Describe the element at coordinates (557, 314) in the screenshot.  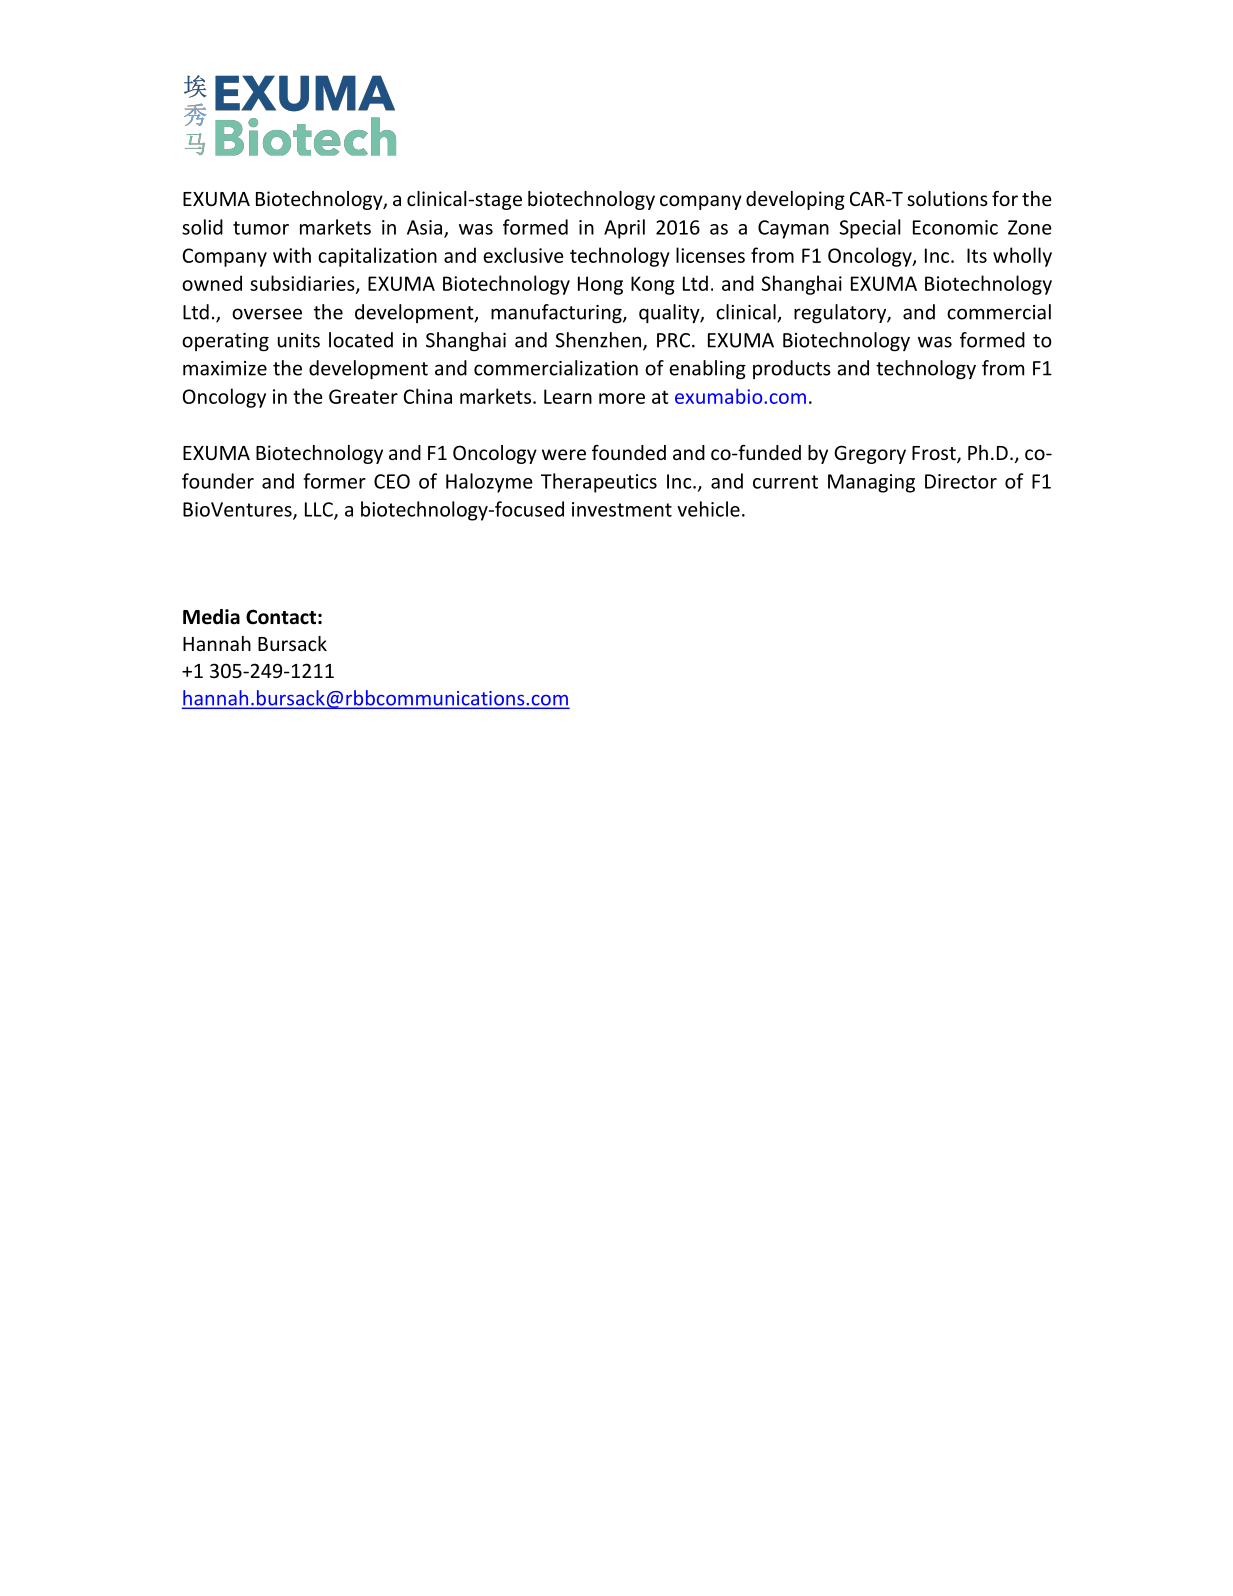
I see `manufacturing` at that location.
